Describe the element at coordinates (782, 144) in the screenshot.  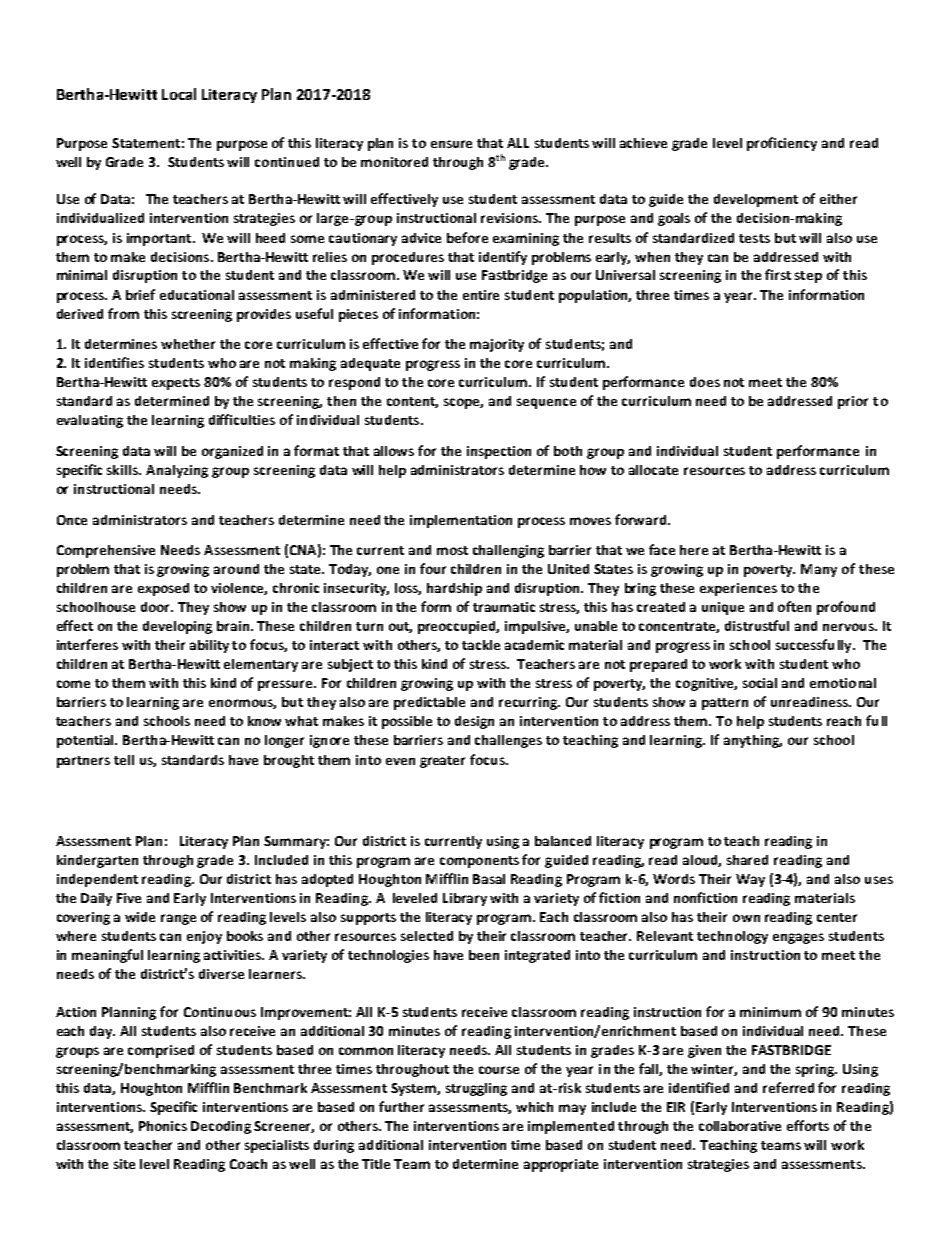
I see `proficiency` at that location.
